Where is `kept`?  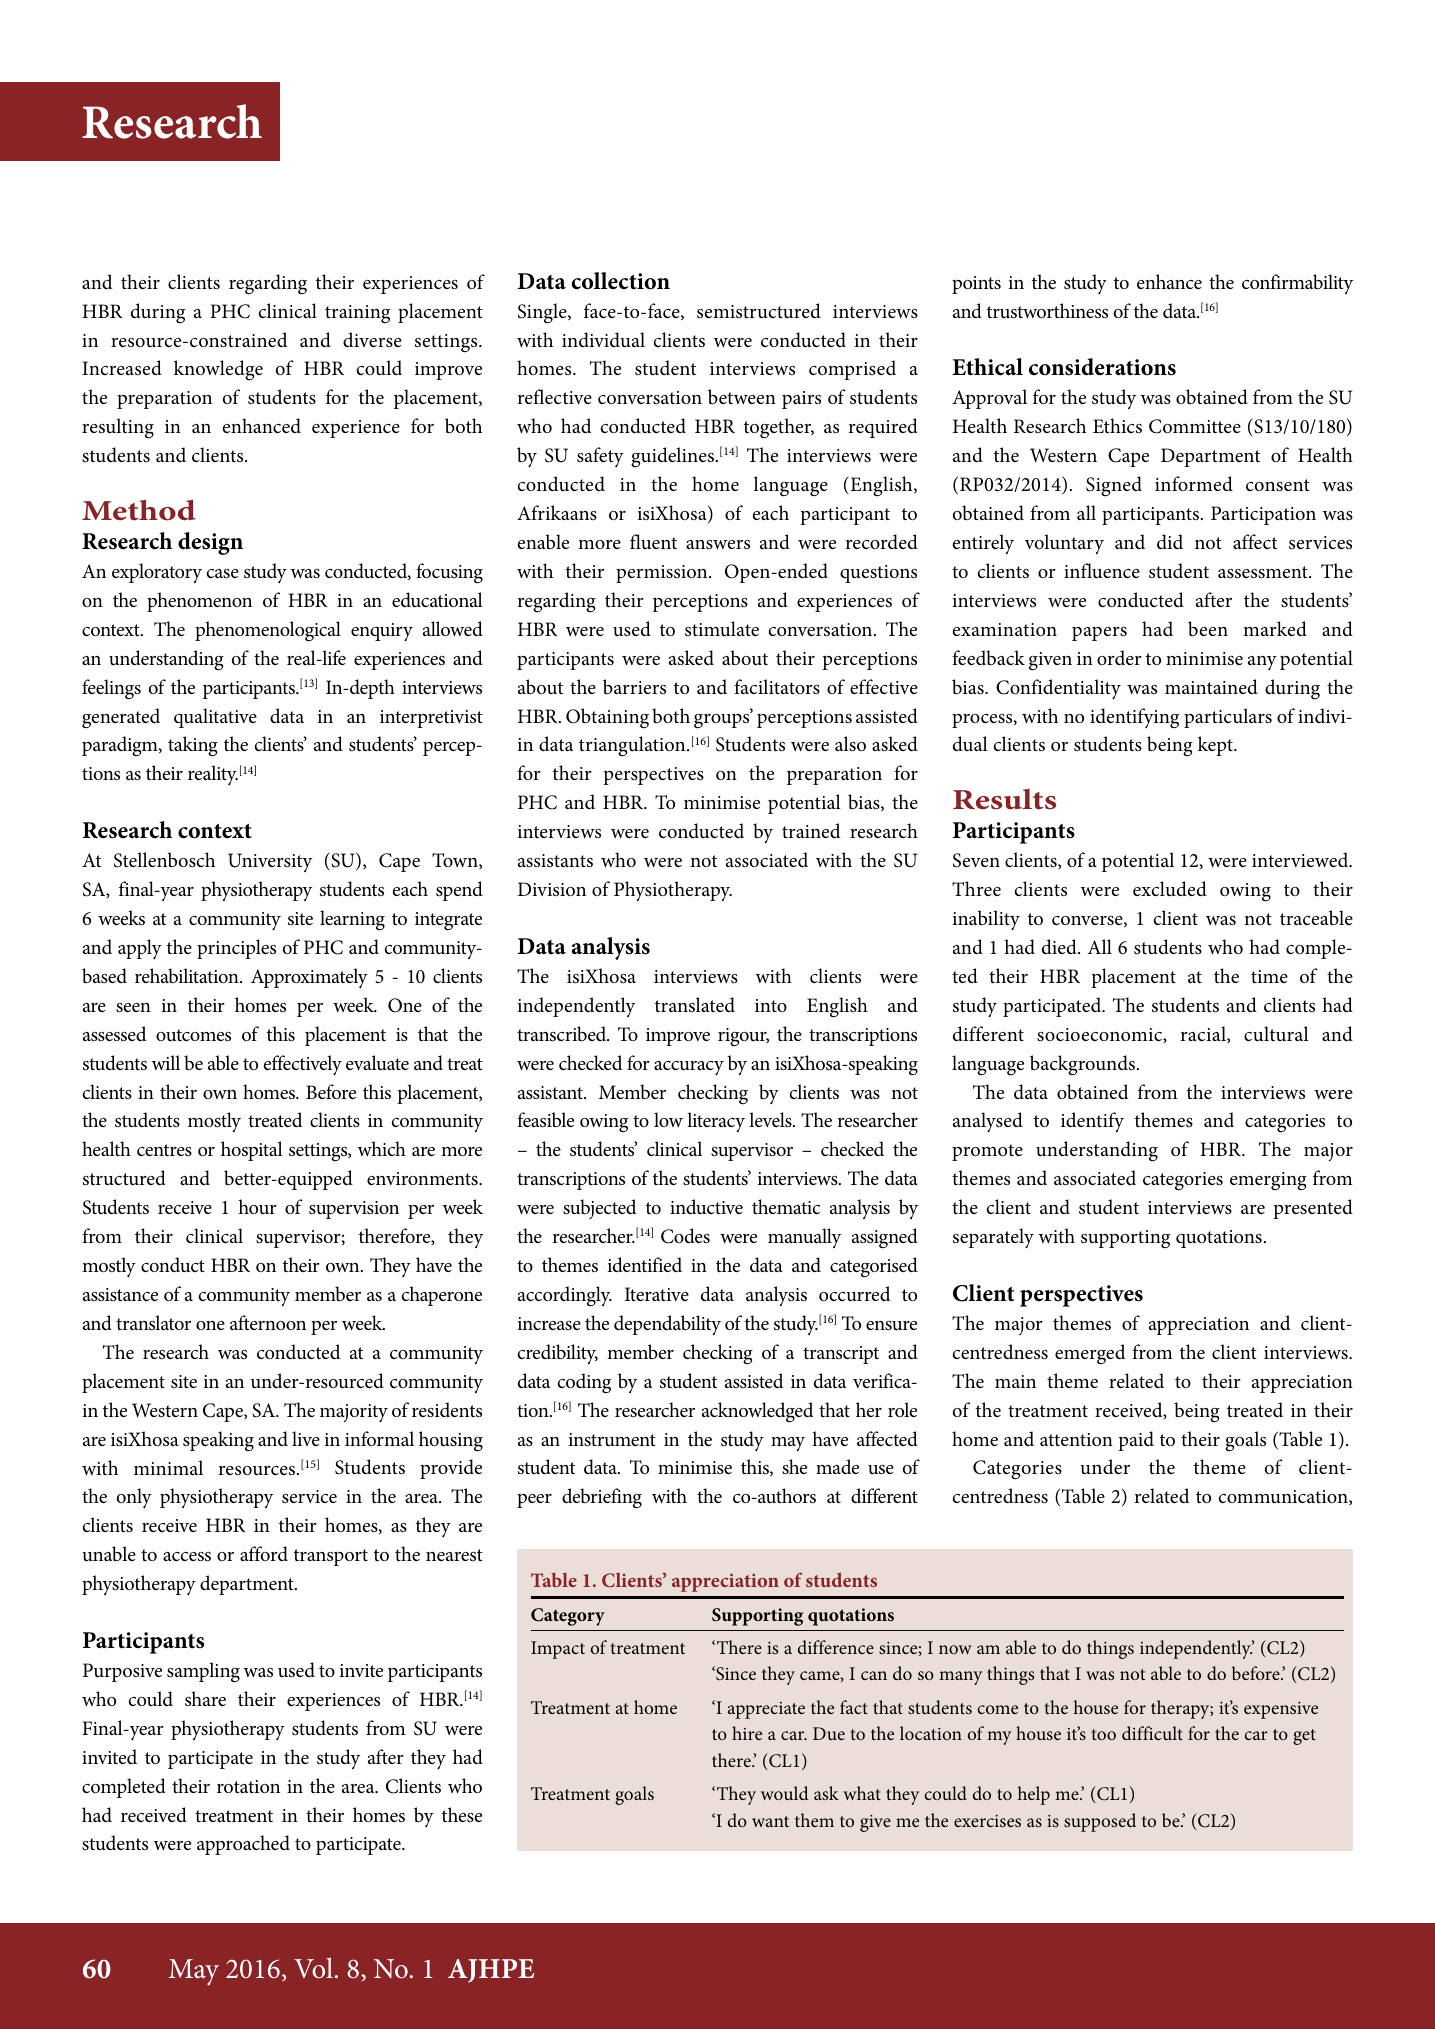
kept is located at coordinates (1216, 746).
